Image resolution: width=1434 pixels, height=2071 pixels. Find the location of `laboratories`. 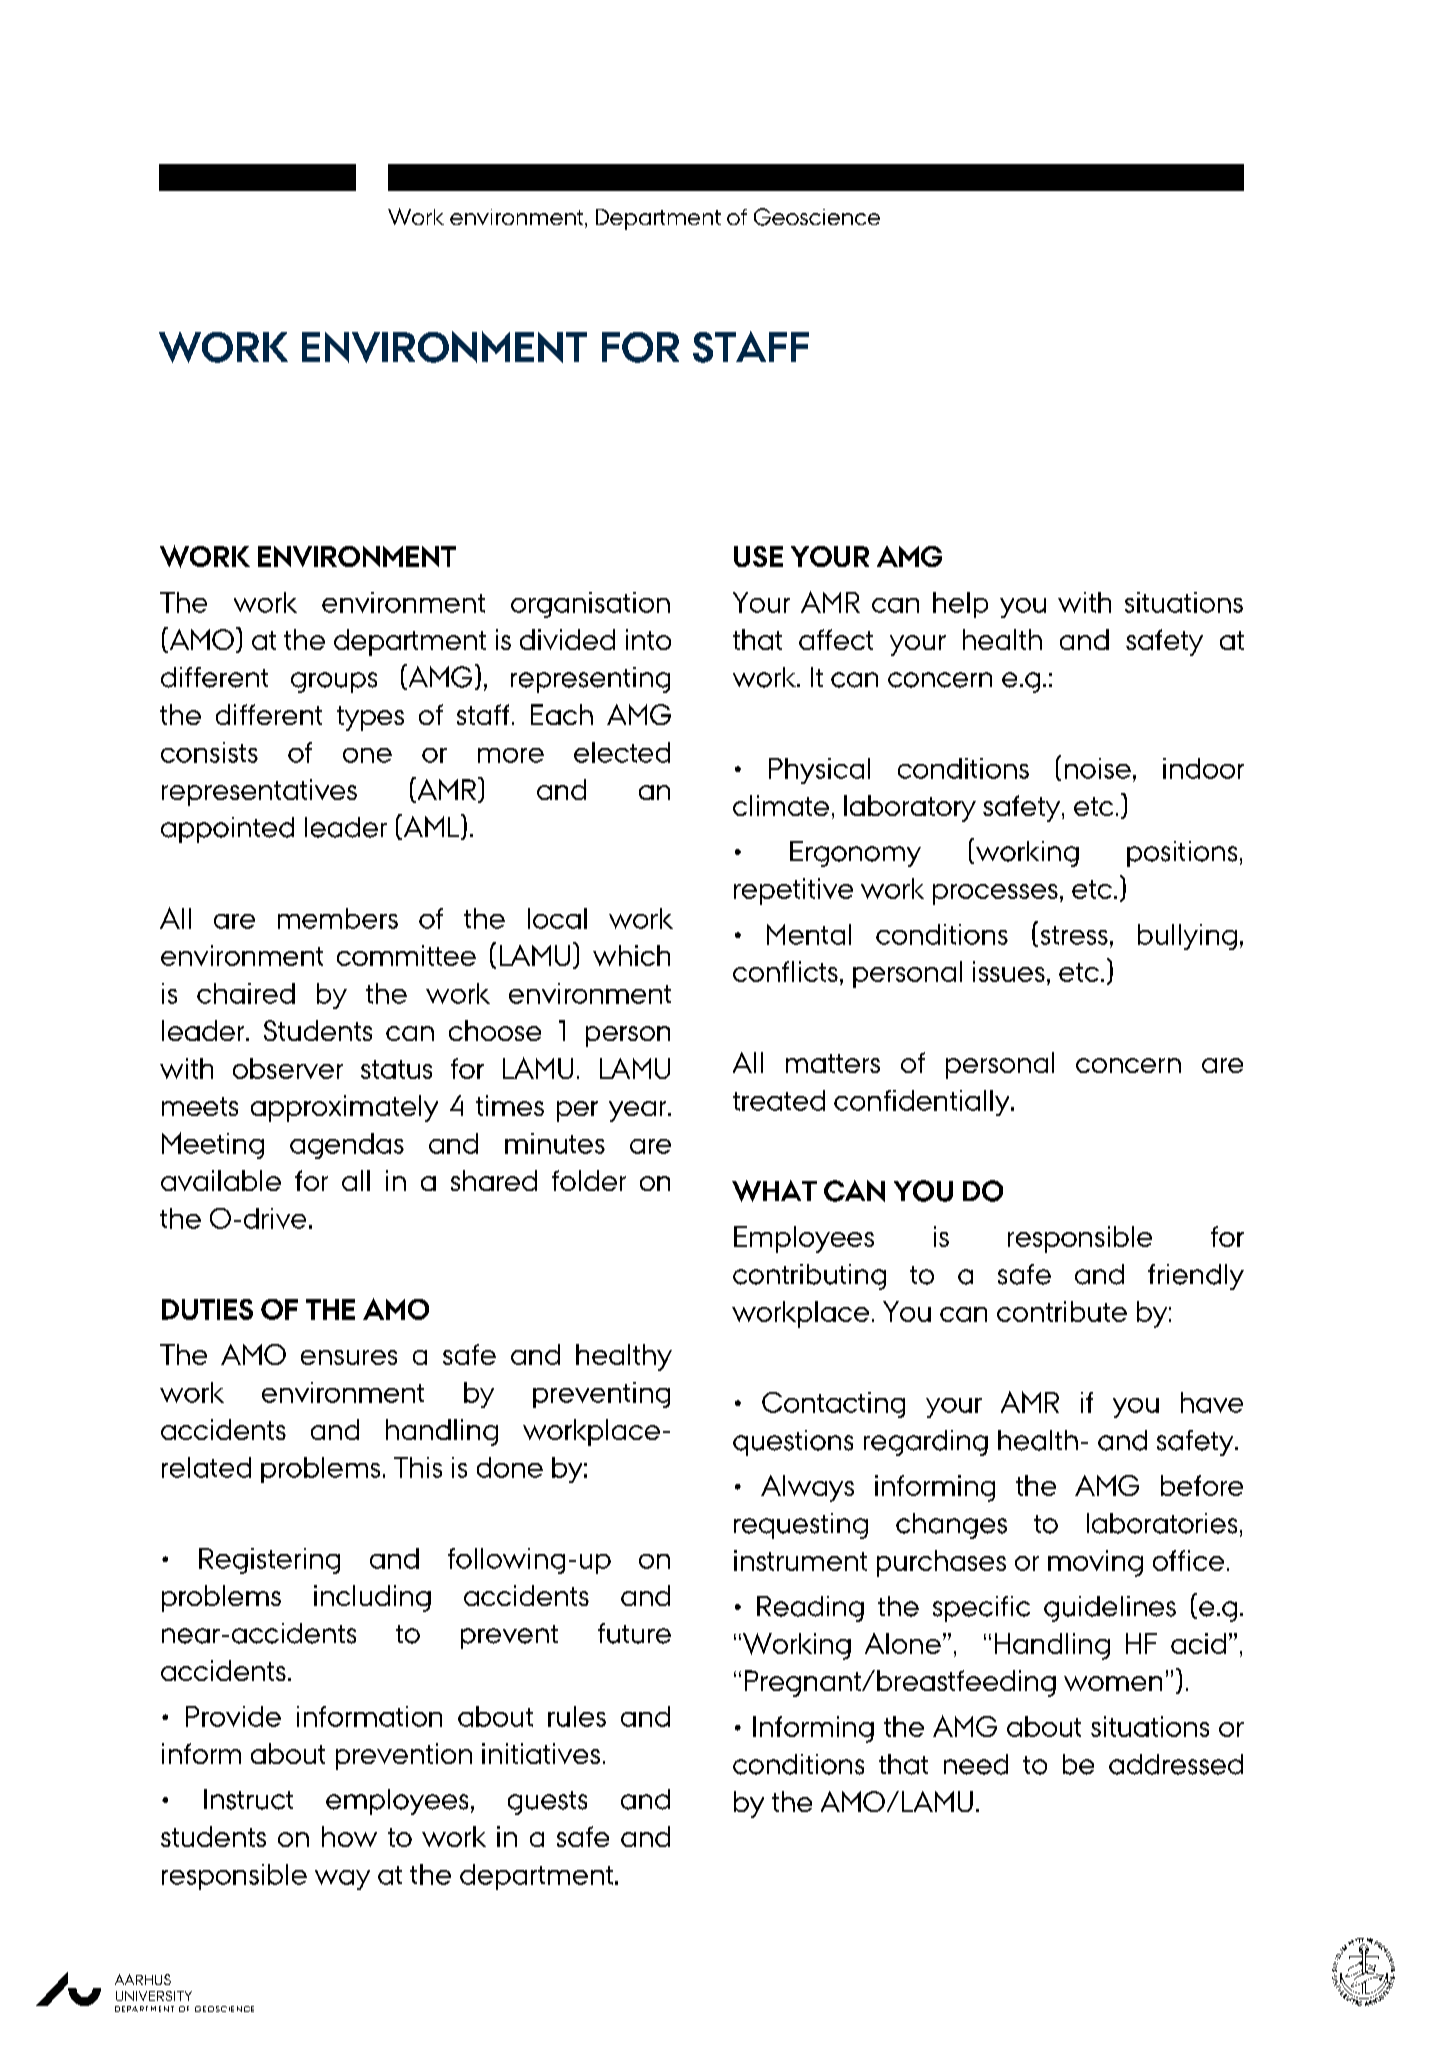

laboratories is located at coordinates (1162, 1523).
